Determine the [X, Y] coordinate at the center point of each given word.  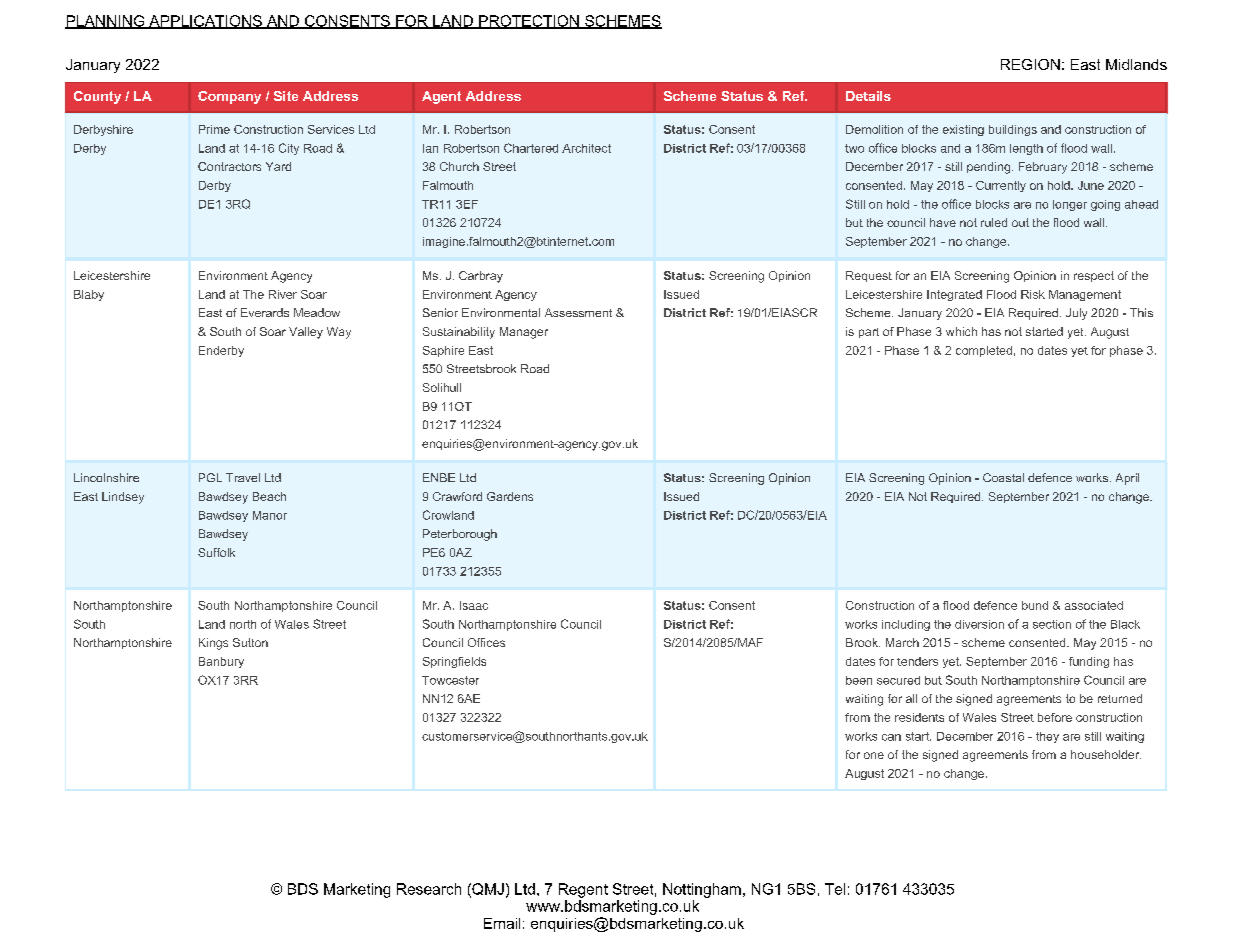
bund [1035, 605]
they [1047, 737]
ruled [994, 222]
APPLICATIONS [205, 22]
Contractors [229, 166]
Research [429, 889]
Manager [524, 333]
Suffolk [216, 552]
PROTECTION [529, 22]
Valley [306, 333]
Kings [213, 644]
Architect [586, 148]
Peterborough [460, 535]
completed [984, 351]
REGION [1030, 64]
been [859, 680]
